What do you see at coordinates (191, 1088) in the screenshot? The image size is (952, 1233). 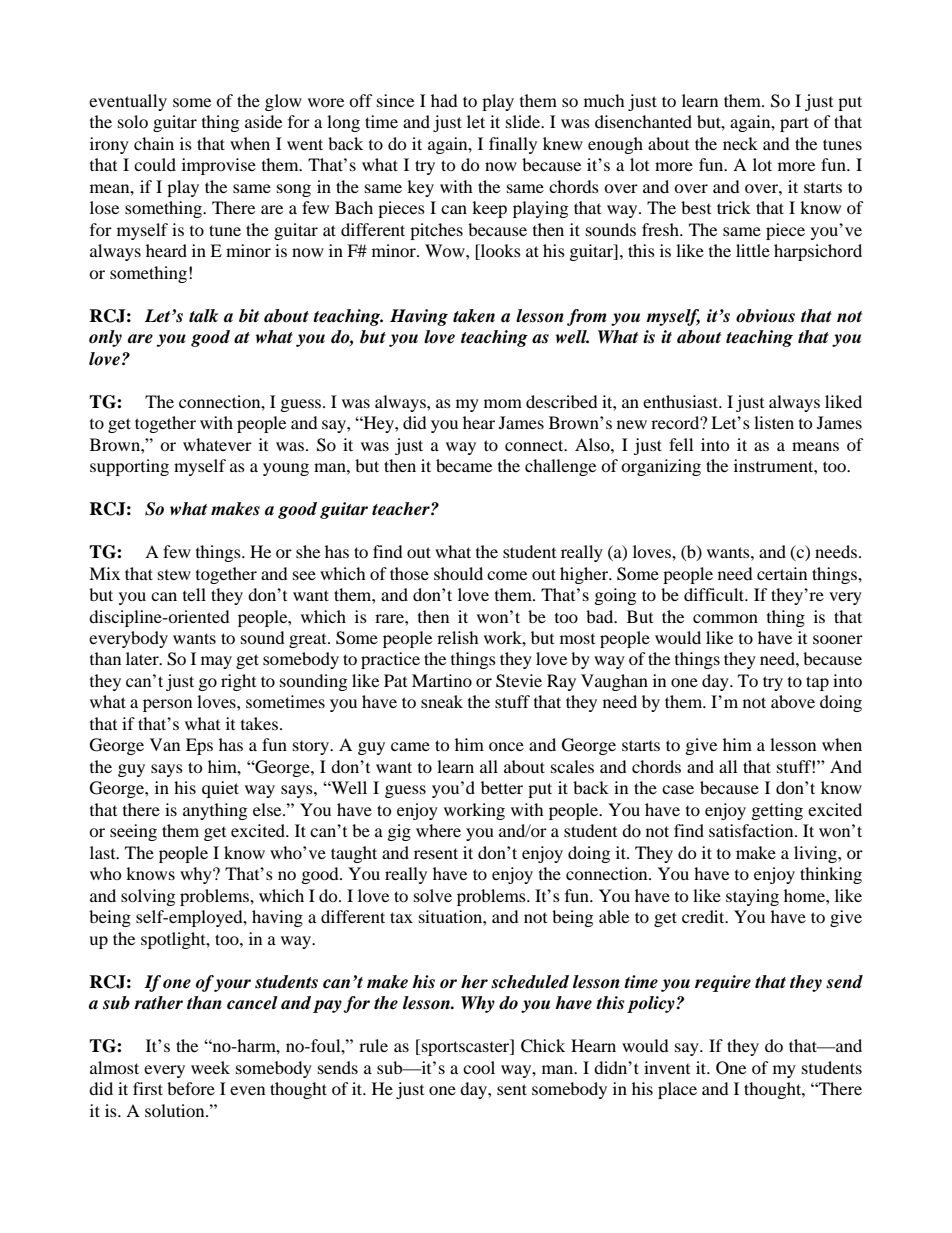 I see `before` at bounding box center [191, 1088].
